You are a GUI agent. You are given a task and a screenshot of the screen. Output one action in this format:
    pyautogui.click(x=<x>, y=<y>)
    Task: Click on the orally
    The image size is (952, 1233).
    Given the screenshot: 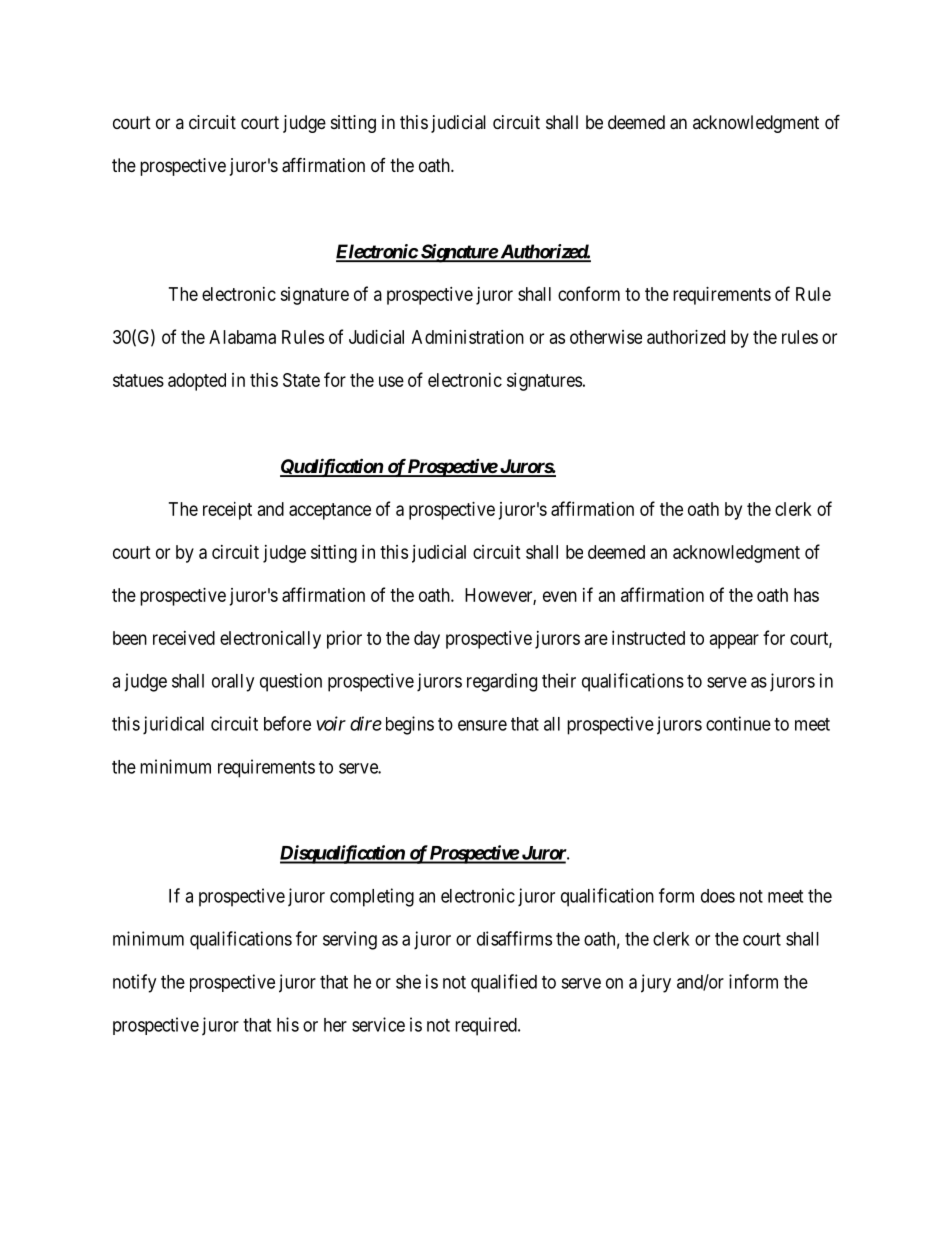 What is the action you would take?
    pyautogui.click(x=233, y=683)
